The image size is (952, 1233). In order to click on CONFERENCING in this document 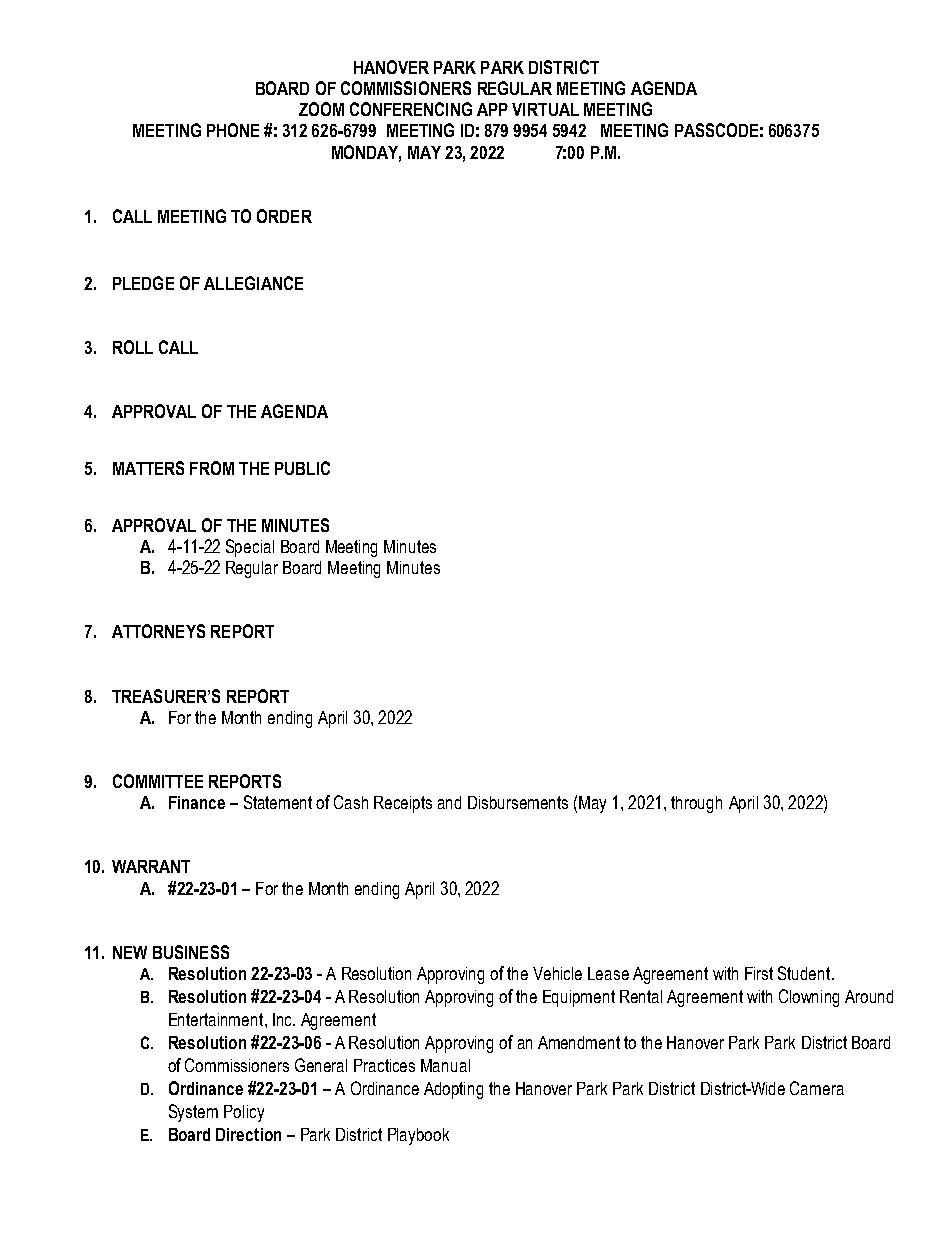, I will do `click(411, 109)`.
